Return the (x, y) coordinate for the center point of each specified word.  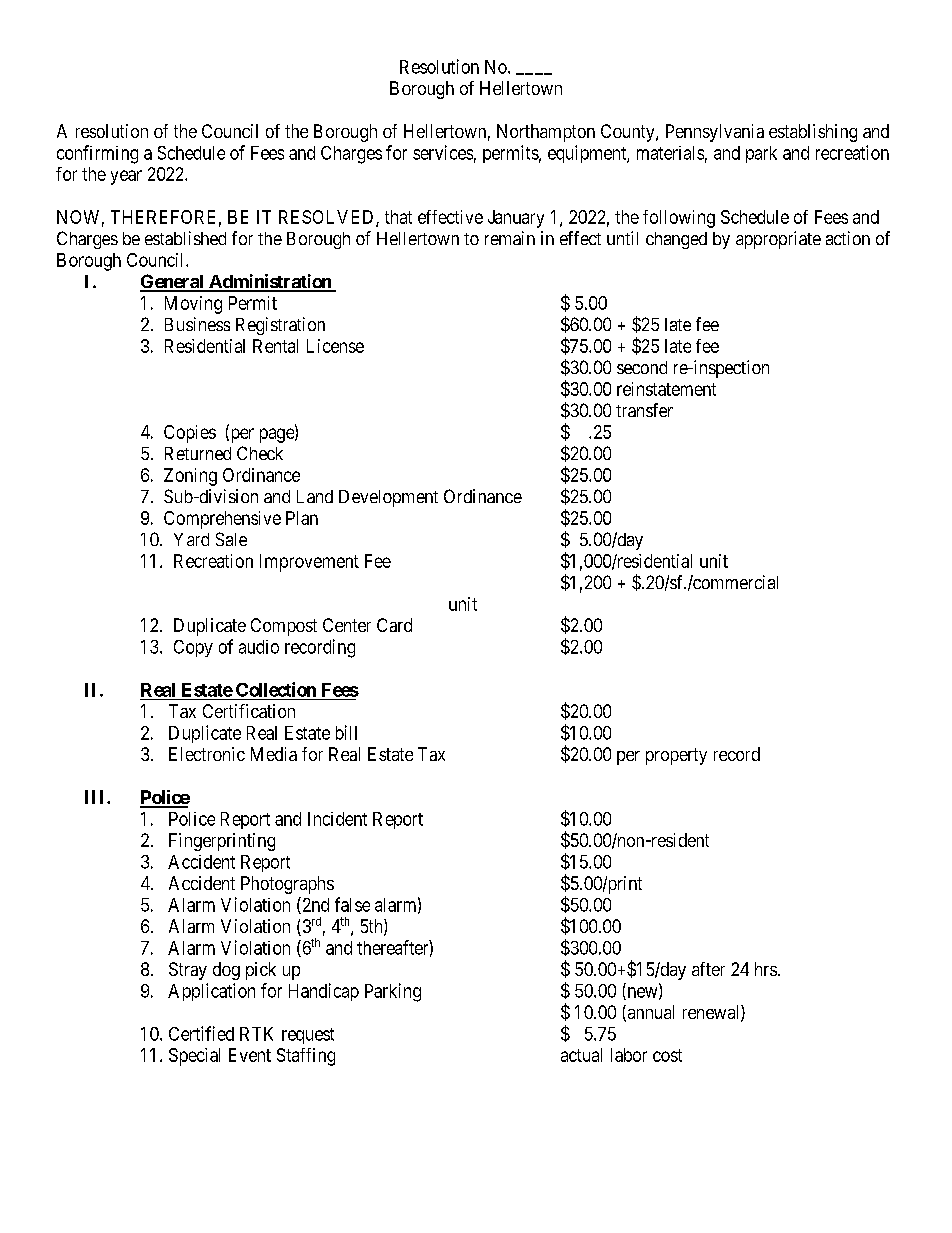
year (126, 177)
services (443, 152)
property (676, 756)
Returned (198, 453)
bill (346, 732)
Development (388, 498)
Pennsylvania (715, 133)
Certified (201, 1033)
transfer (644, 410)
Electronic (207, 754)
